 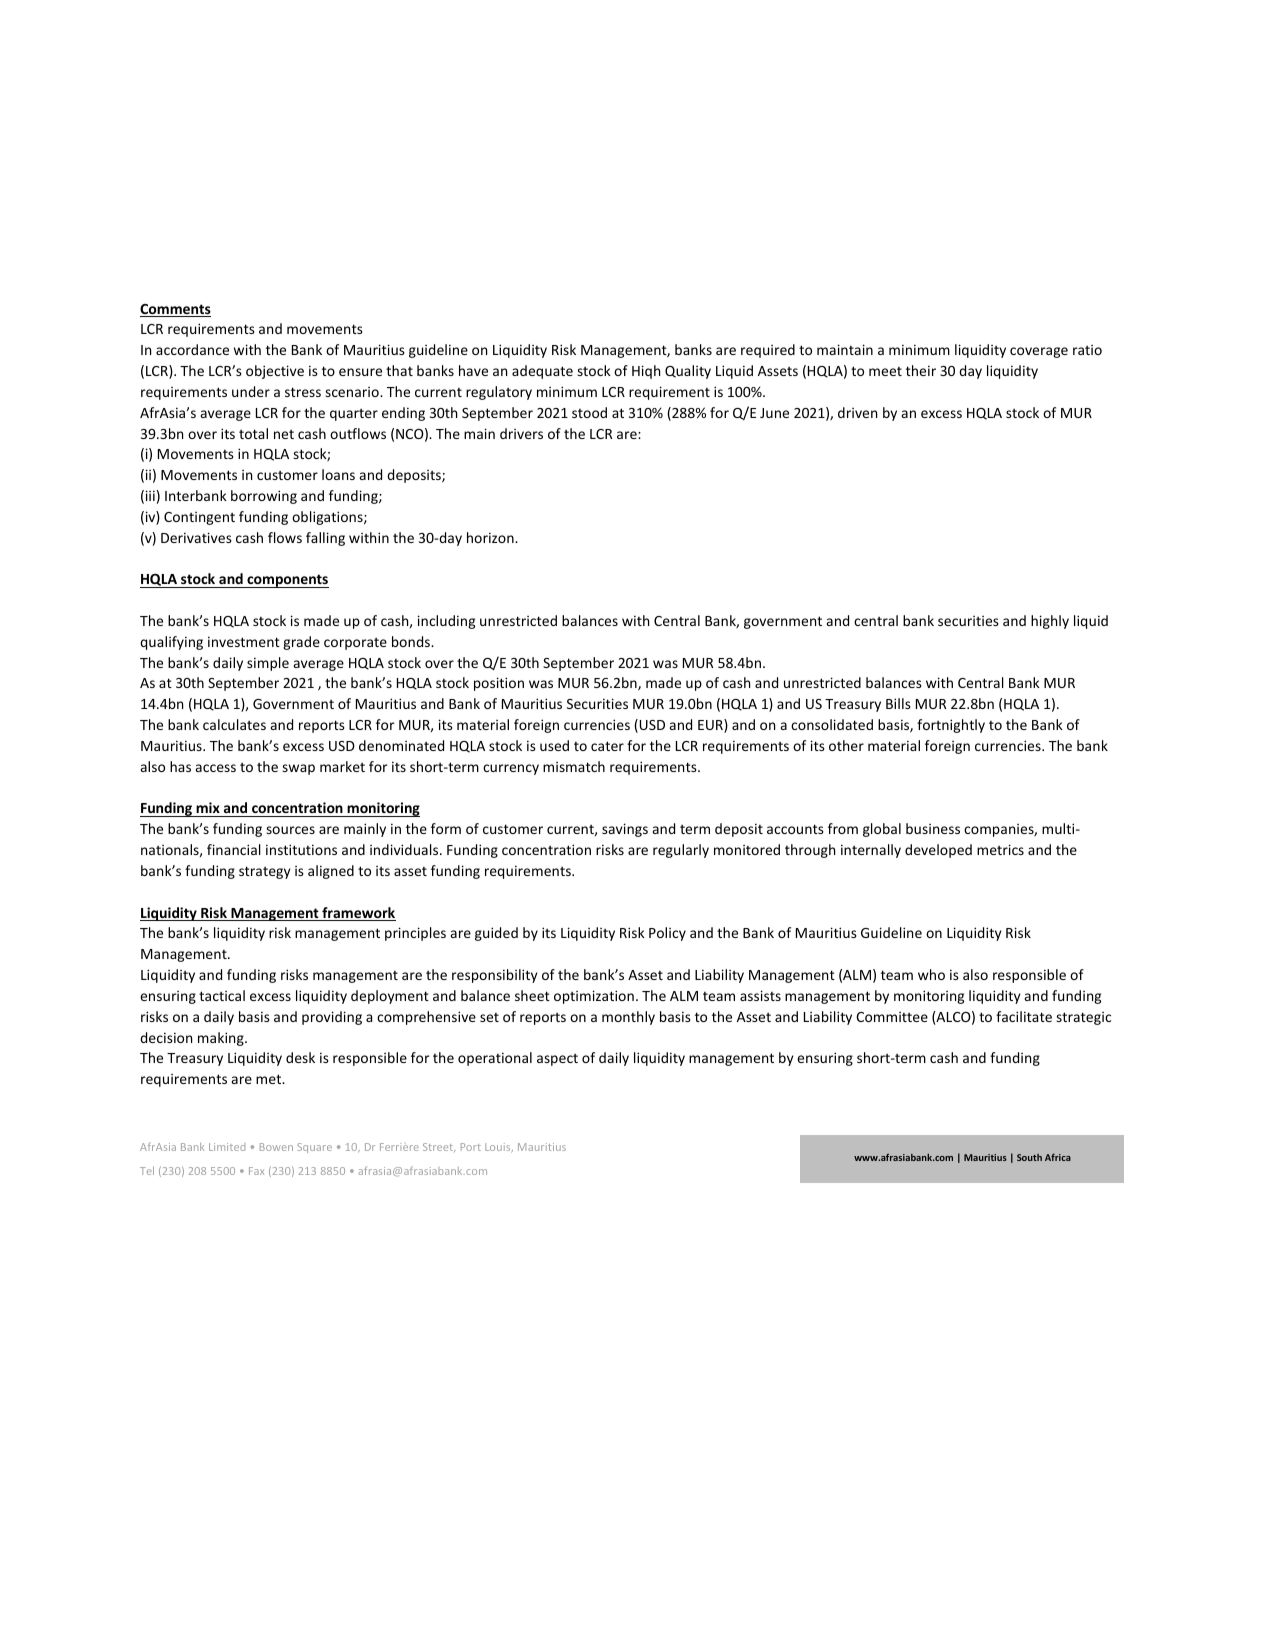 What do you see at coordinates (542, 372) in the page?
I see `adequate` at bounding box center [542, 372].
